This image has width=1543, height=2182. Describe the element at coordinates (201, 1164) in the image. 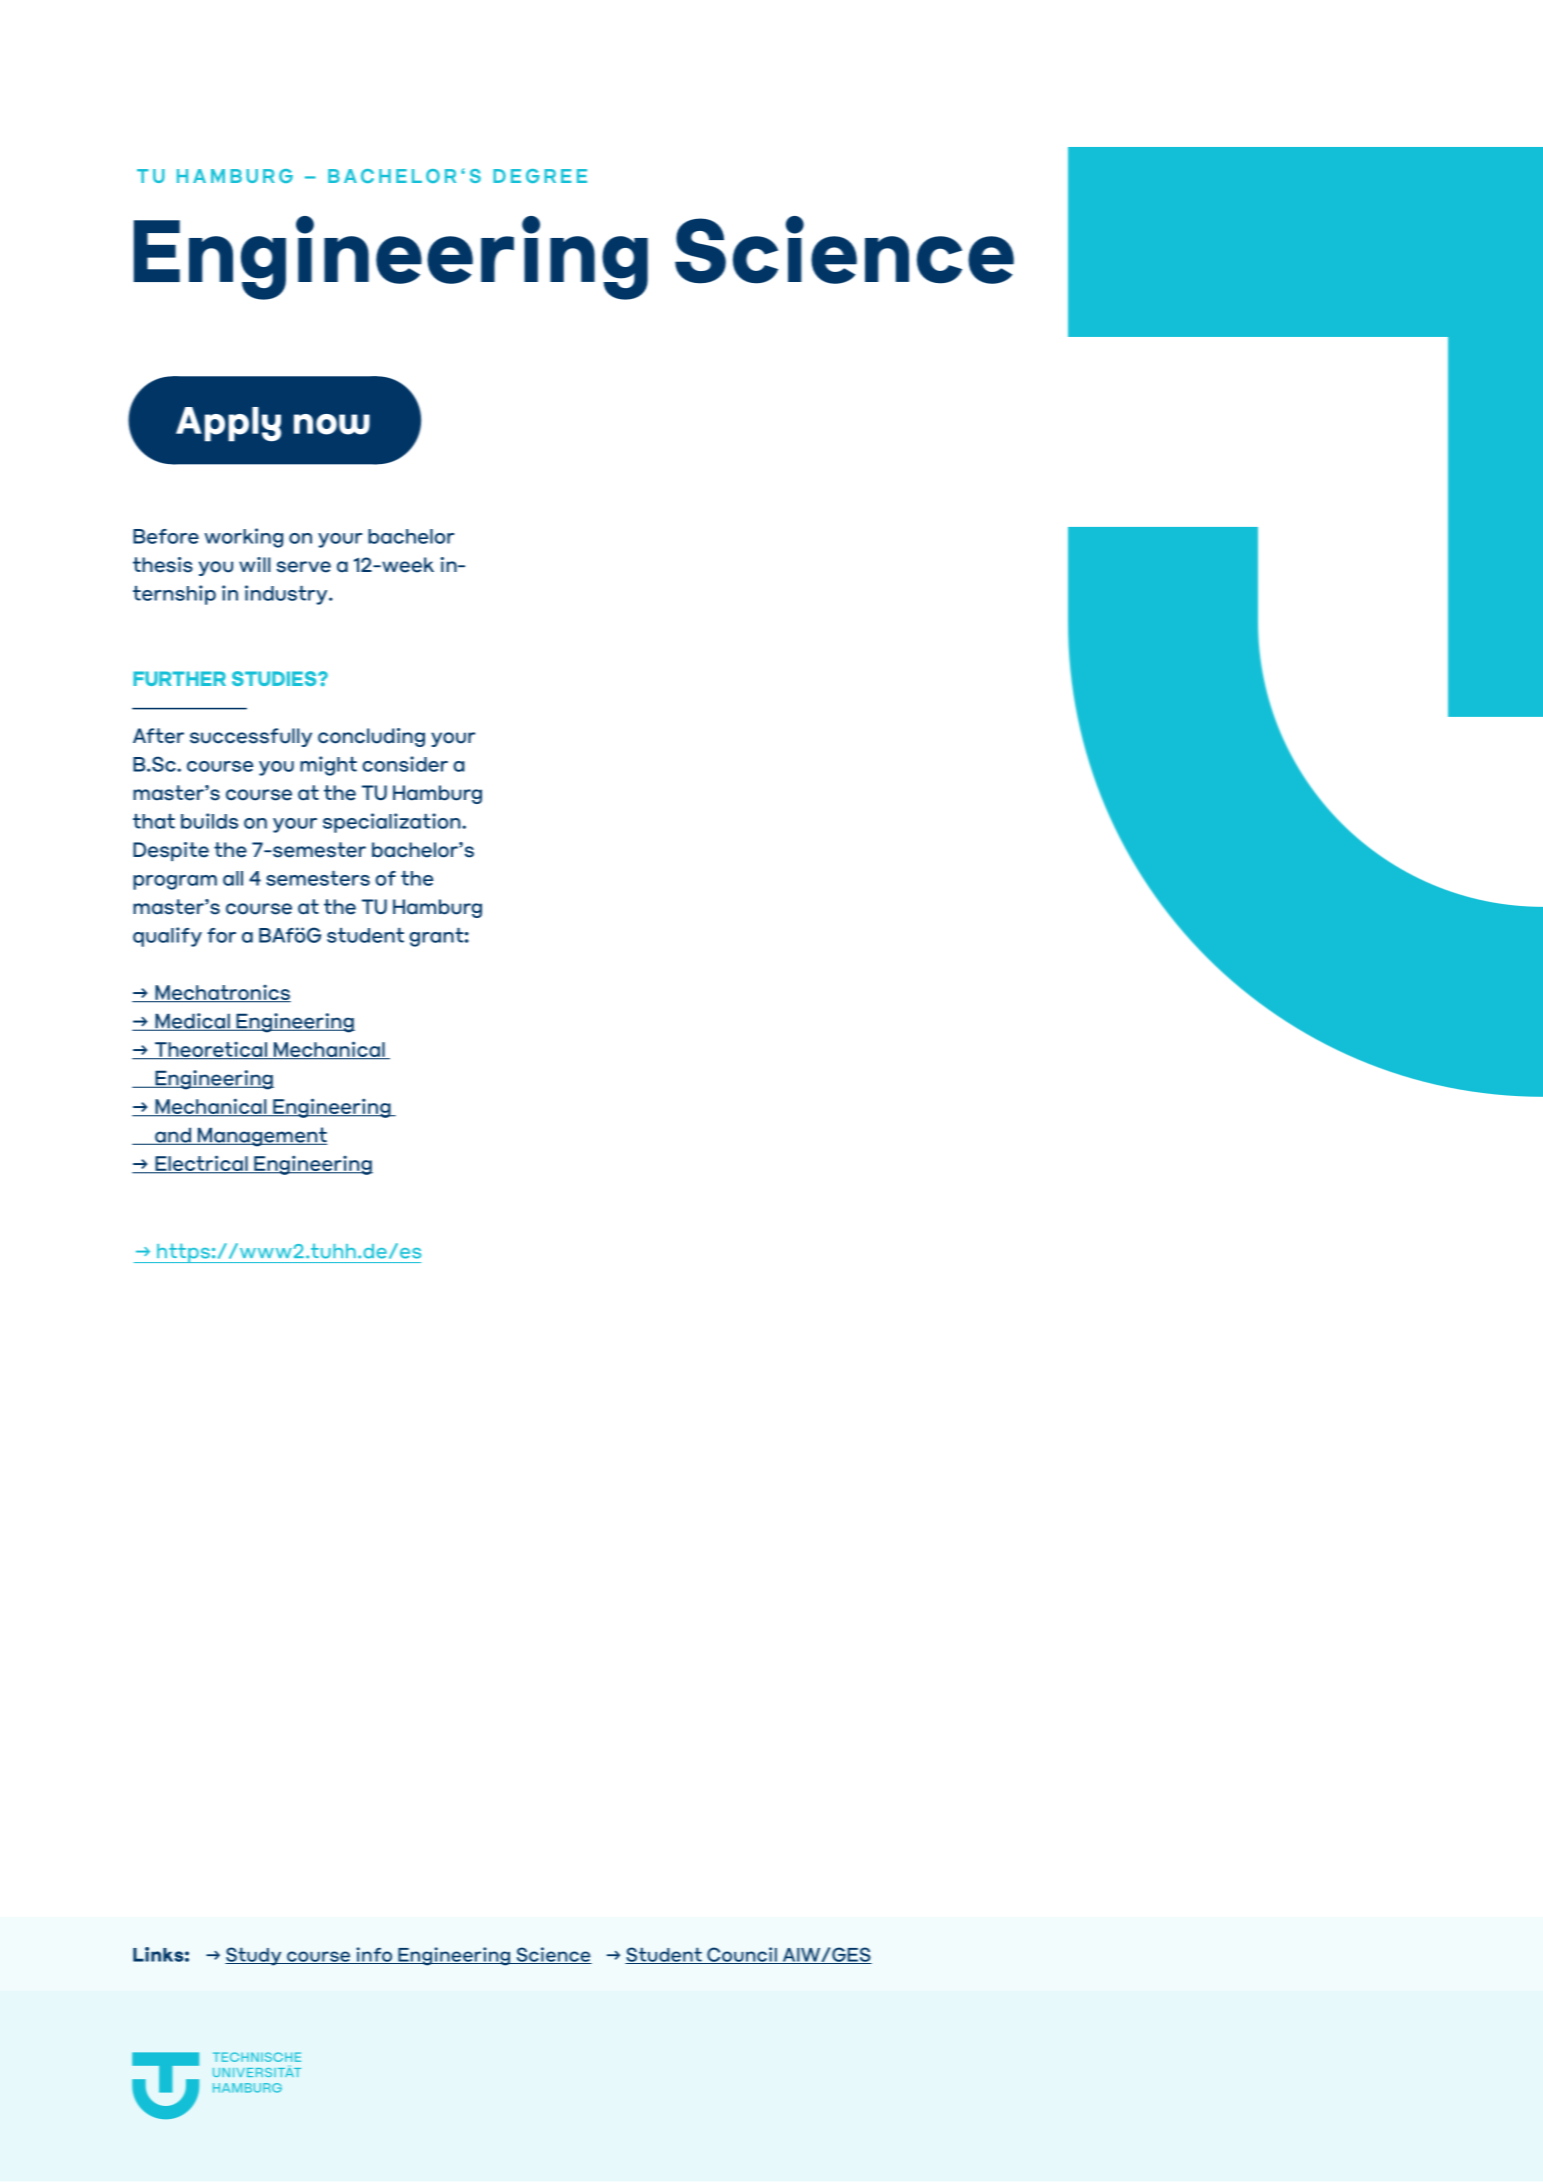

I see `Electrical` at that location.
